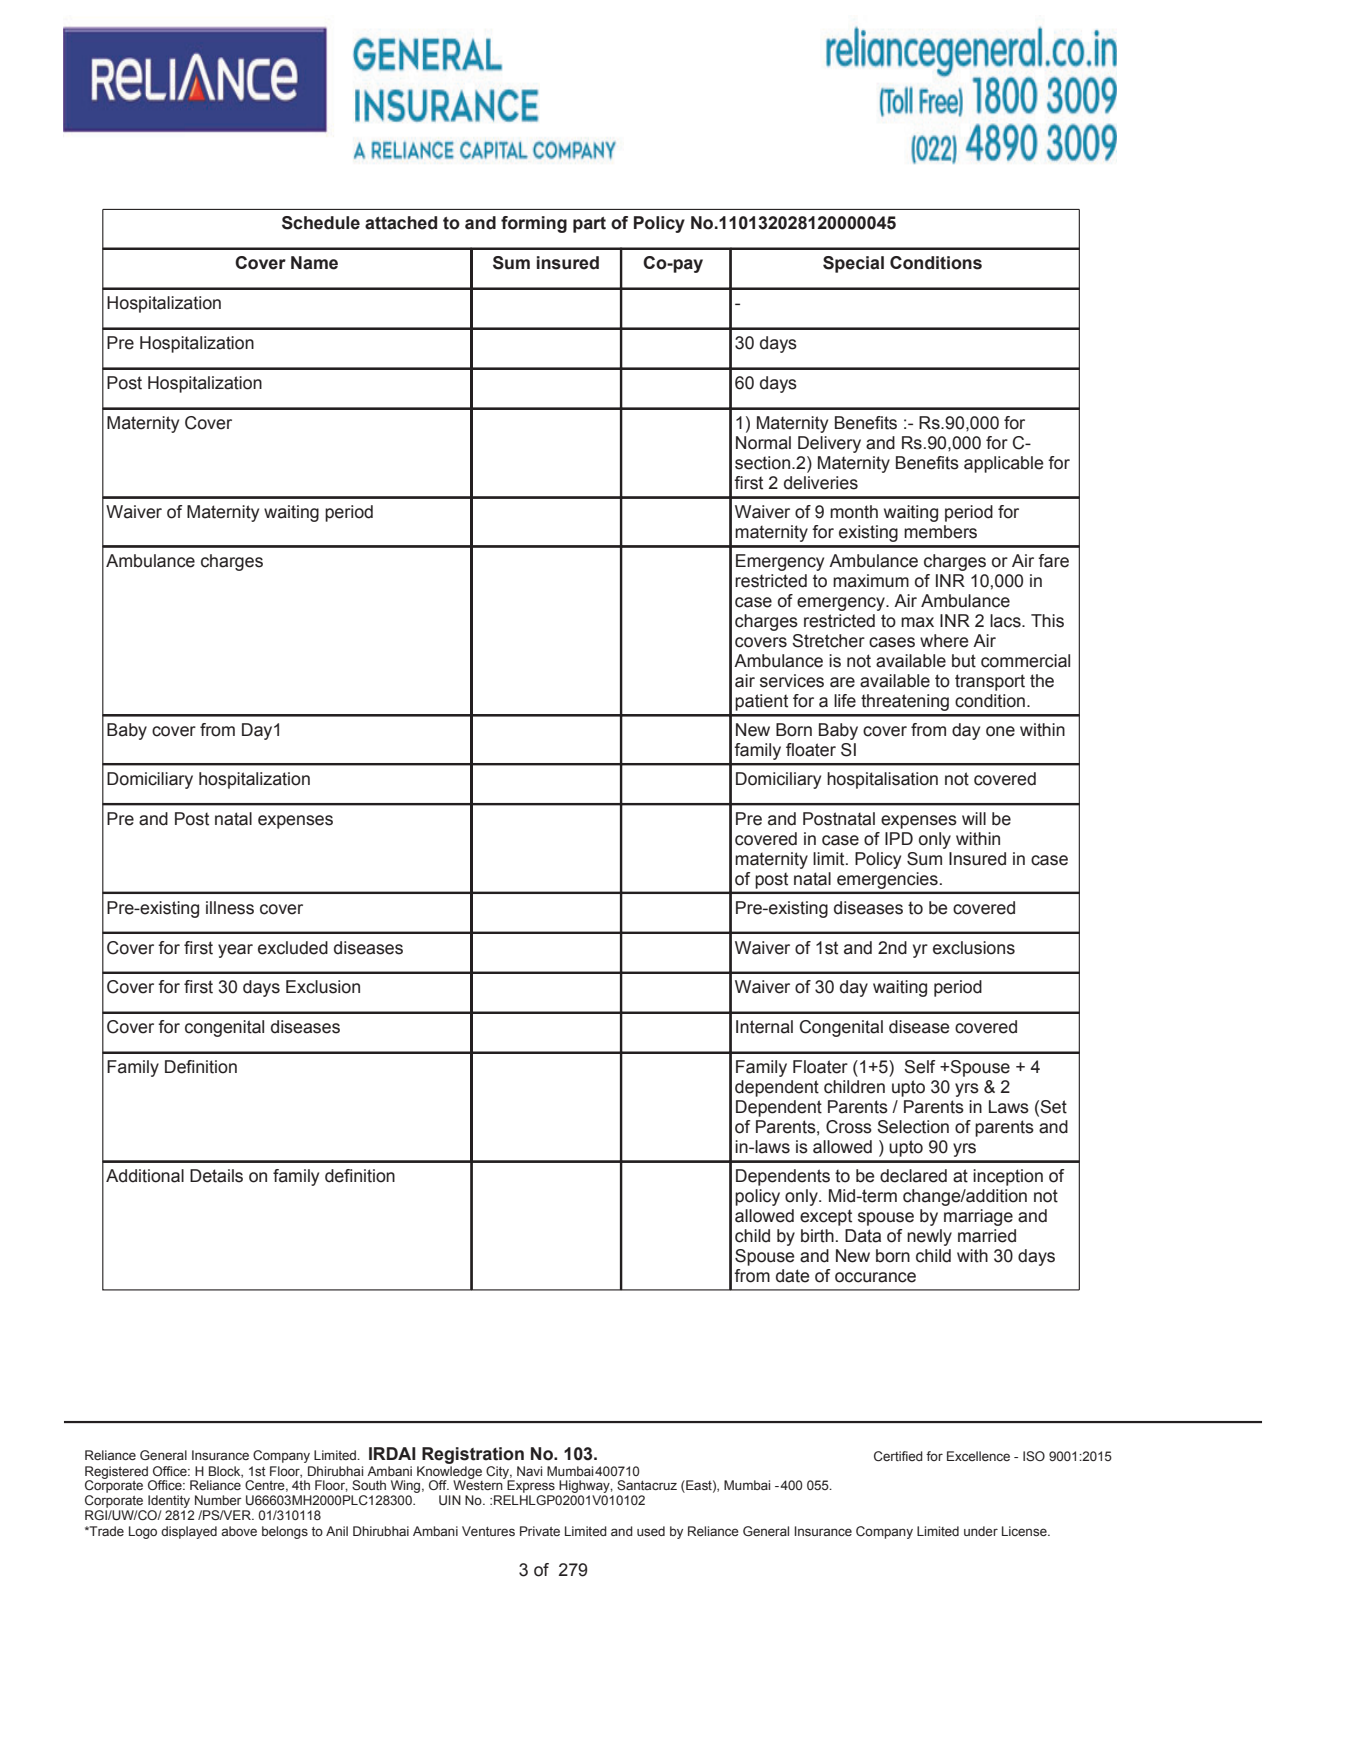 Image resolution: width=1359 pixels, height=1759 pixels. I want to click on part, so click(589, 225).
